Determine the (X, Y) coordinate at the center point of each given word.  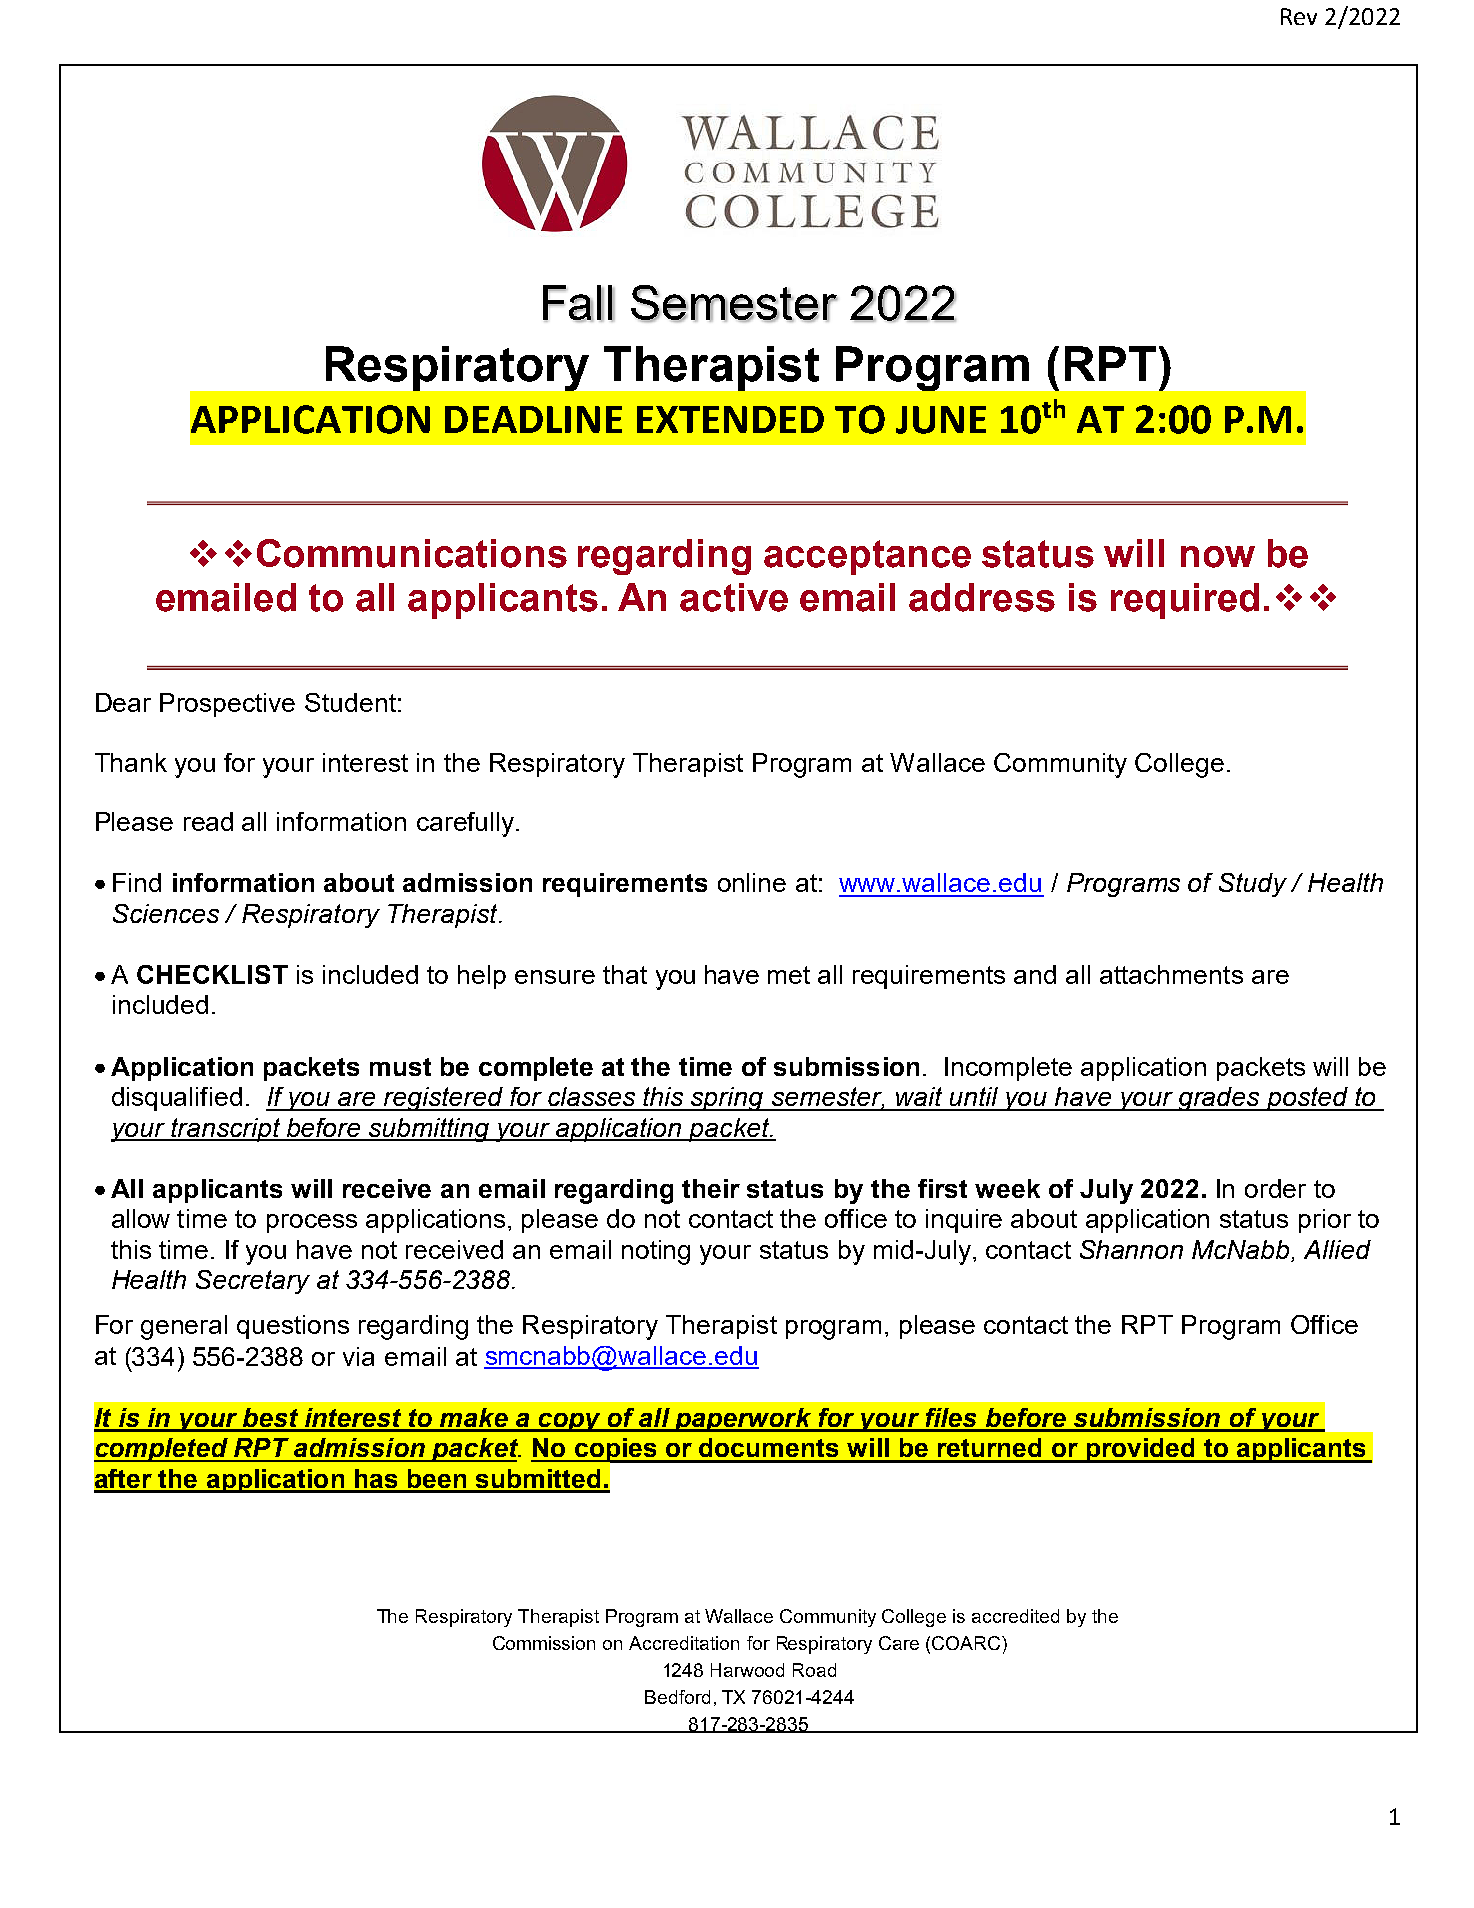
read (208, 821)
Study (1253, 885)
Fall (579, 303)
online (752, 882)
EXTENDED (730, 419)
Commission (544, 1643)
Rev (1299, 16)
